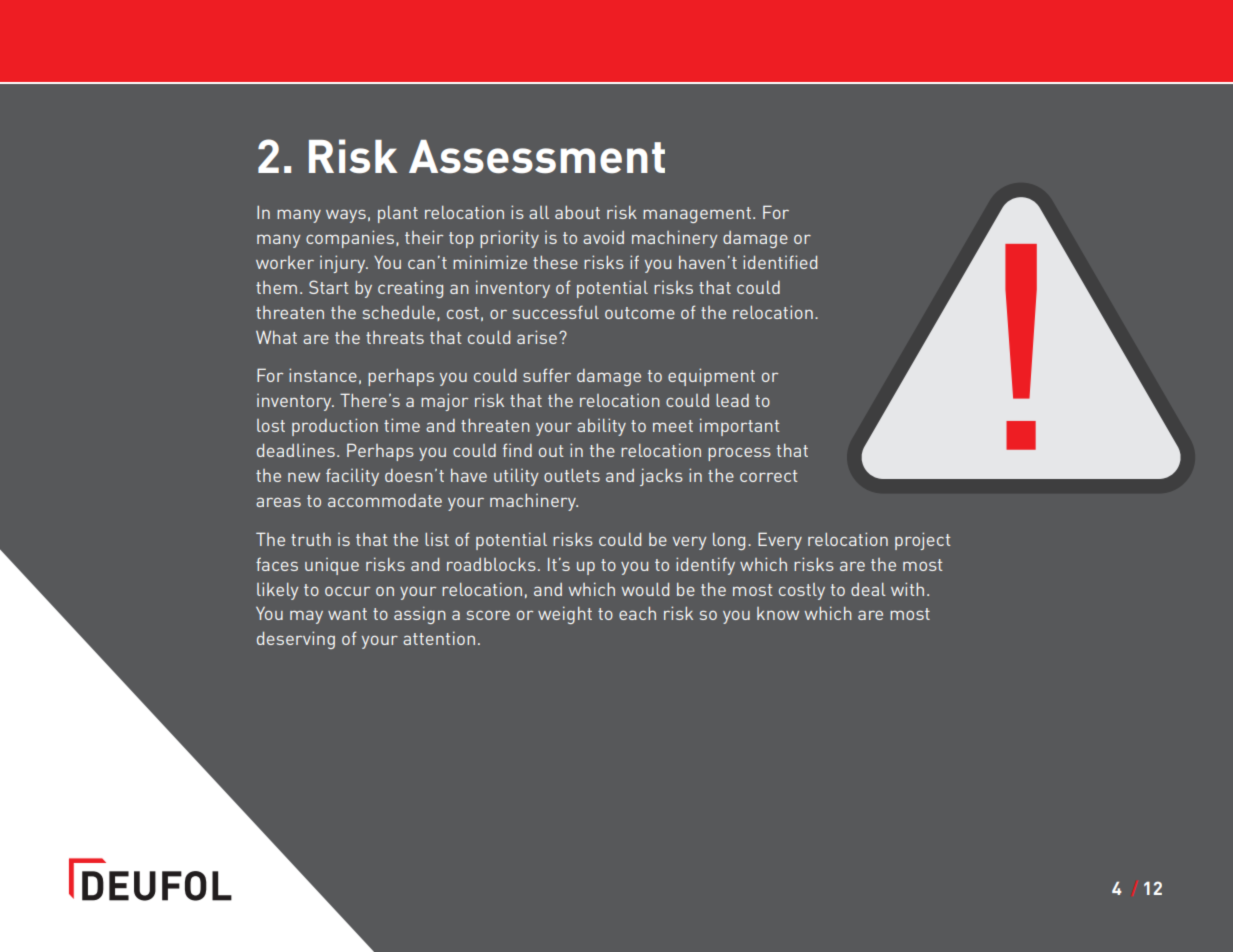 This screenshot has height=952, width=1233. What do you see at coordinates (346, 216) in the screenshot?
I see `ways` at bounding box center [346, 216].
